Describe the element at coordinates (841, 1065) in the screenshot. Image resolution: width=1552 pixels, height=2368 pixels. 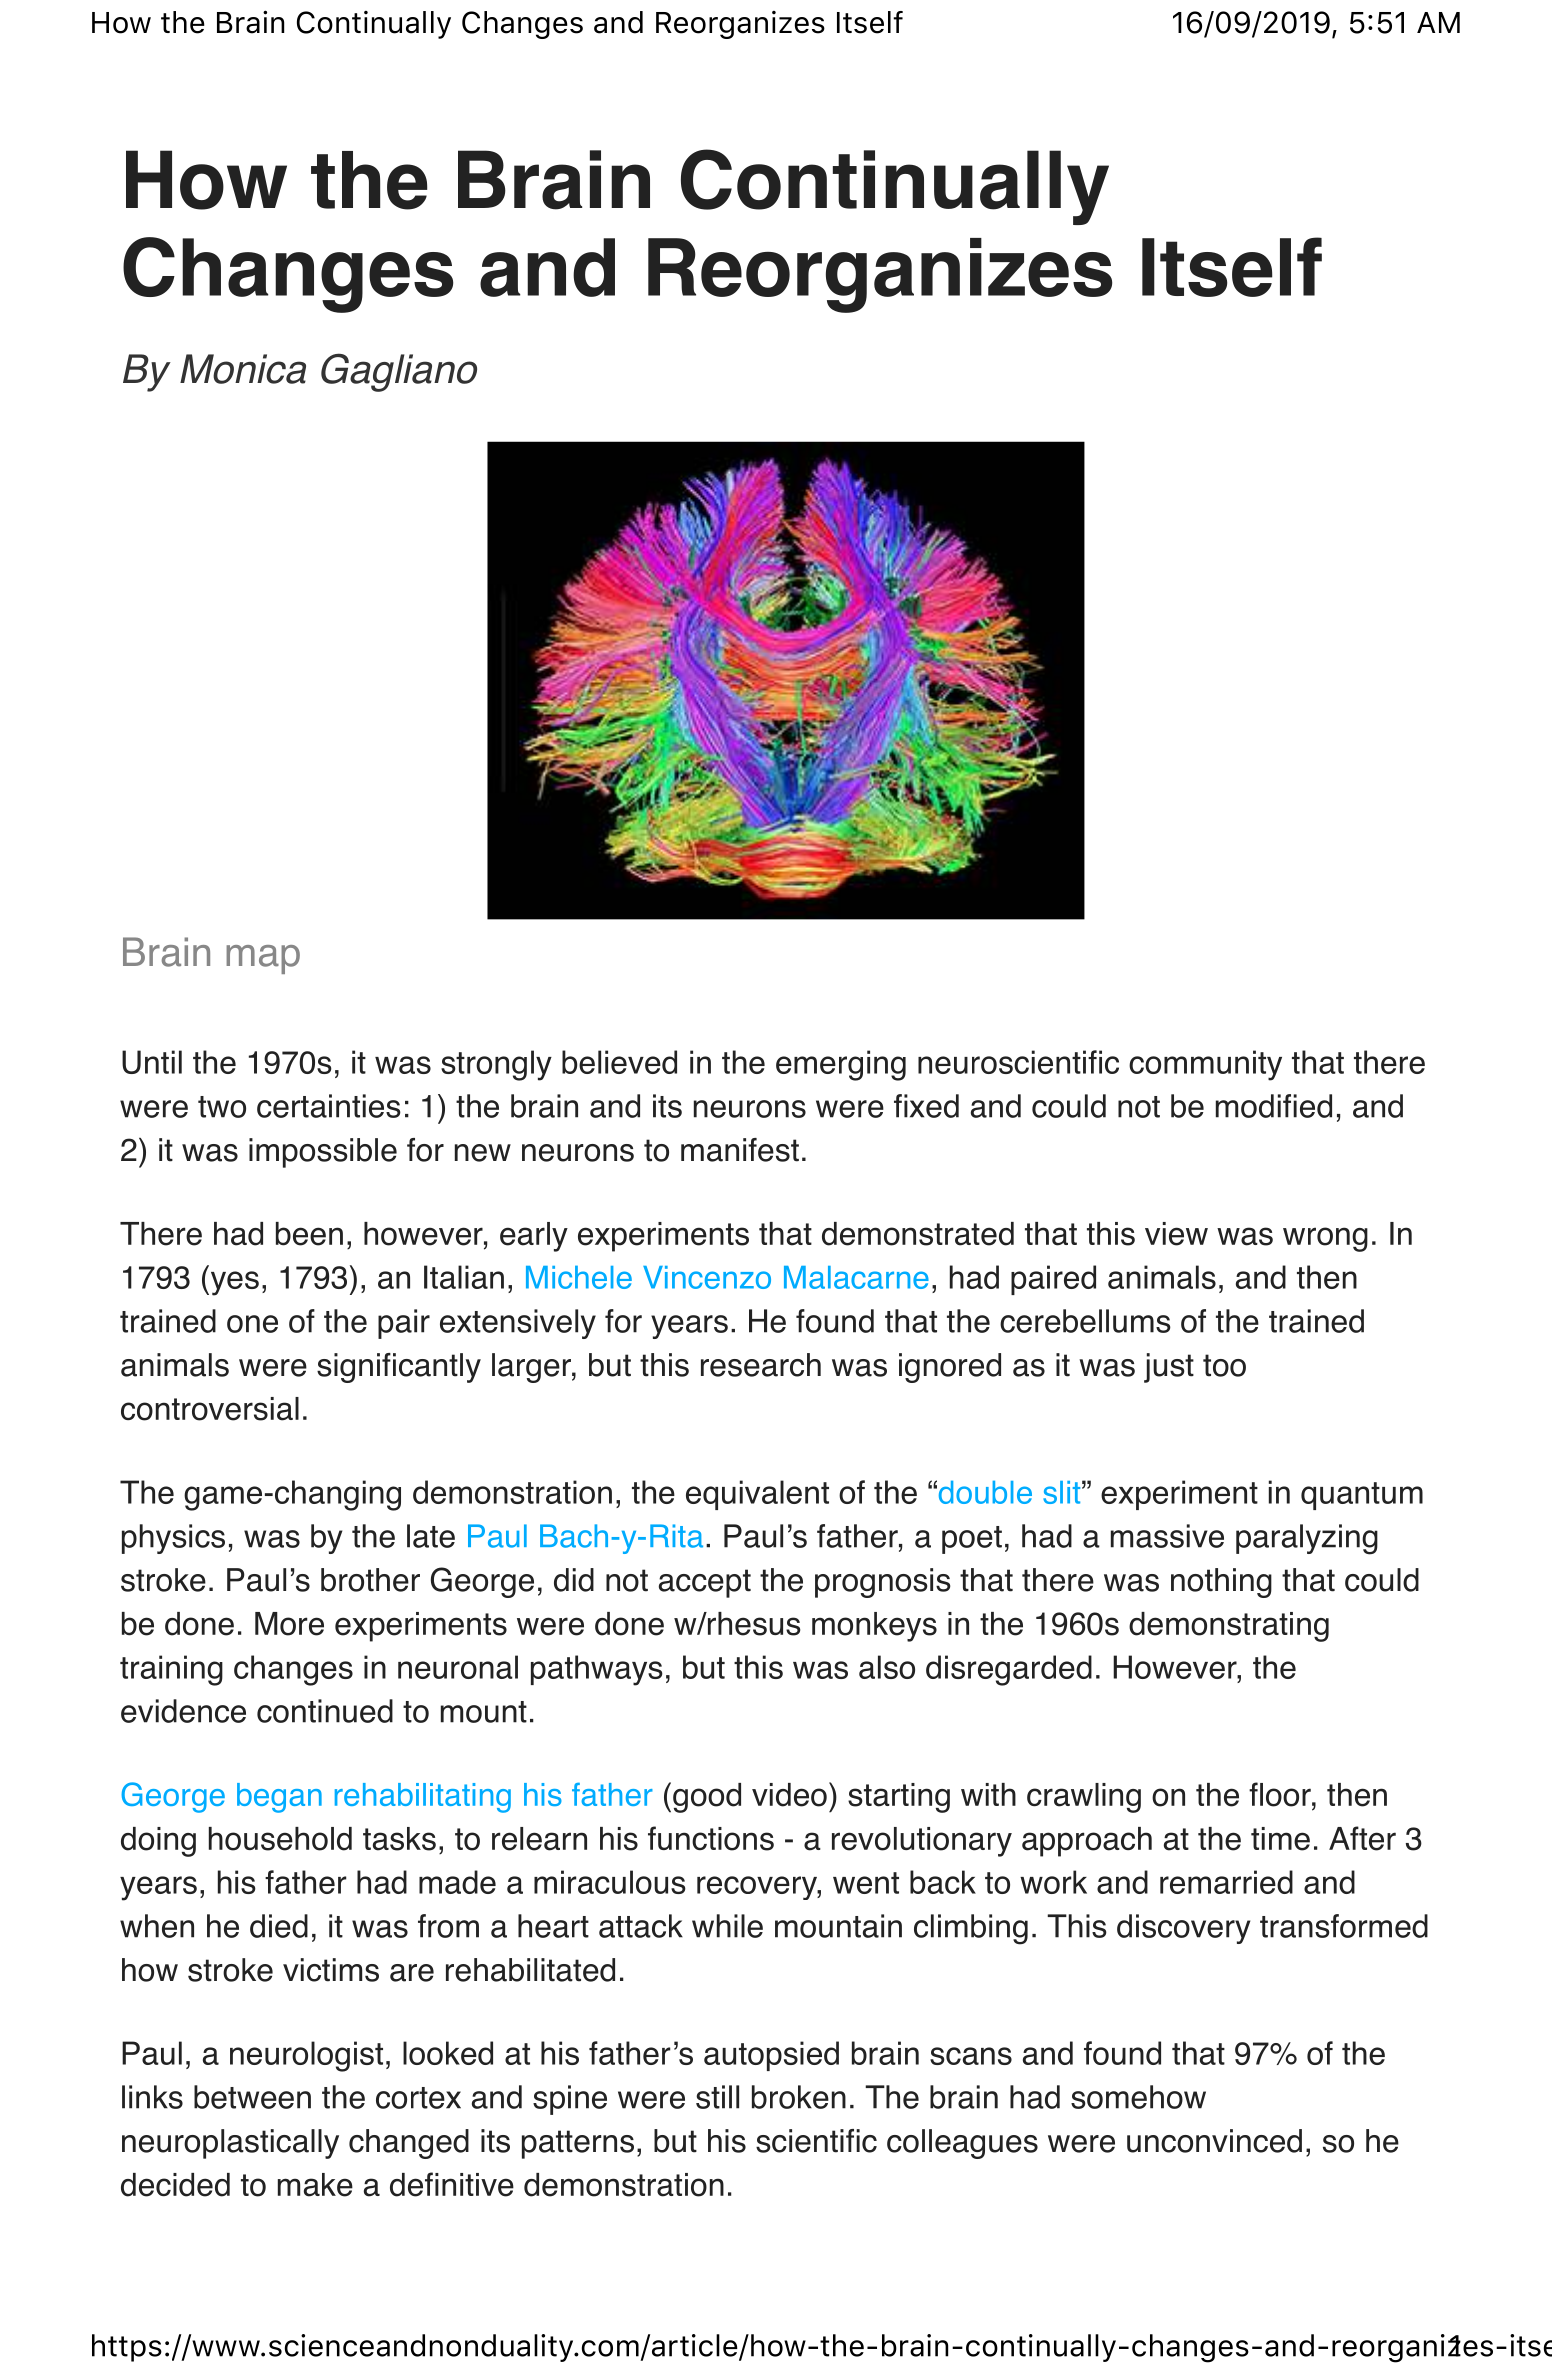
I see `emerging` at that location.
